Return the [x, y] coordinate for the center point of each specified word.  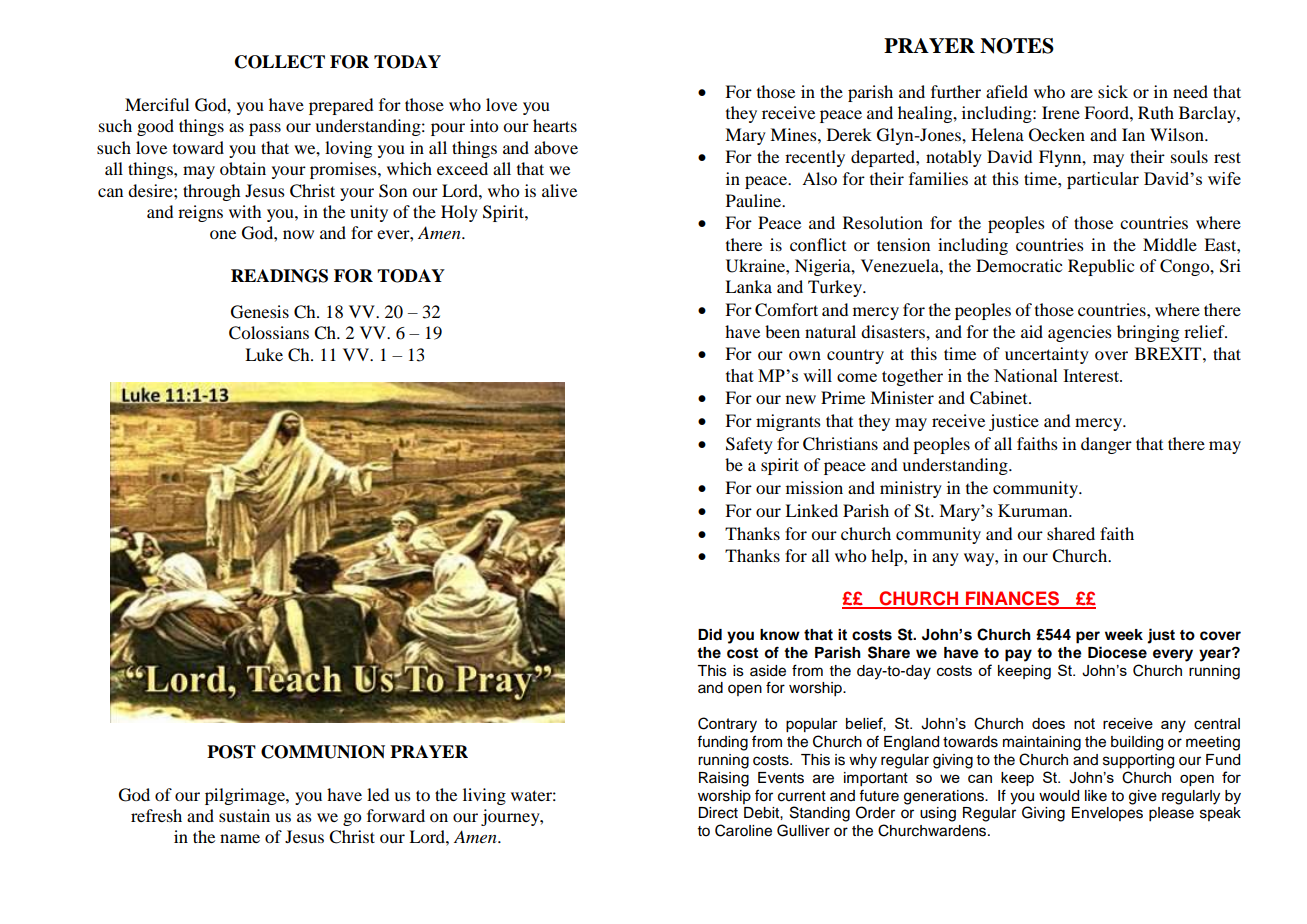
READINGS [279, 276]
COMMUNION [323, 752]
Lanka [748, 286]
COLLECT [280, 62]
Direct [718, 813]
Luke [264, 354]
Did [710, 634]
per [1088, 637]
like [1096, 796]
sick [1113, 91]
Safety [749, 445]
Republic [1101, 267]
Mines [794, 134]
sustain [244, 815]
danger [1106, 445]
